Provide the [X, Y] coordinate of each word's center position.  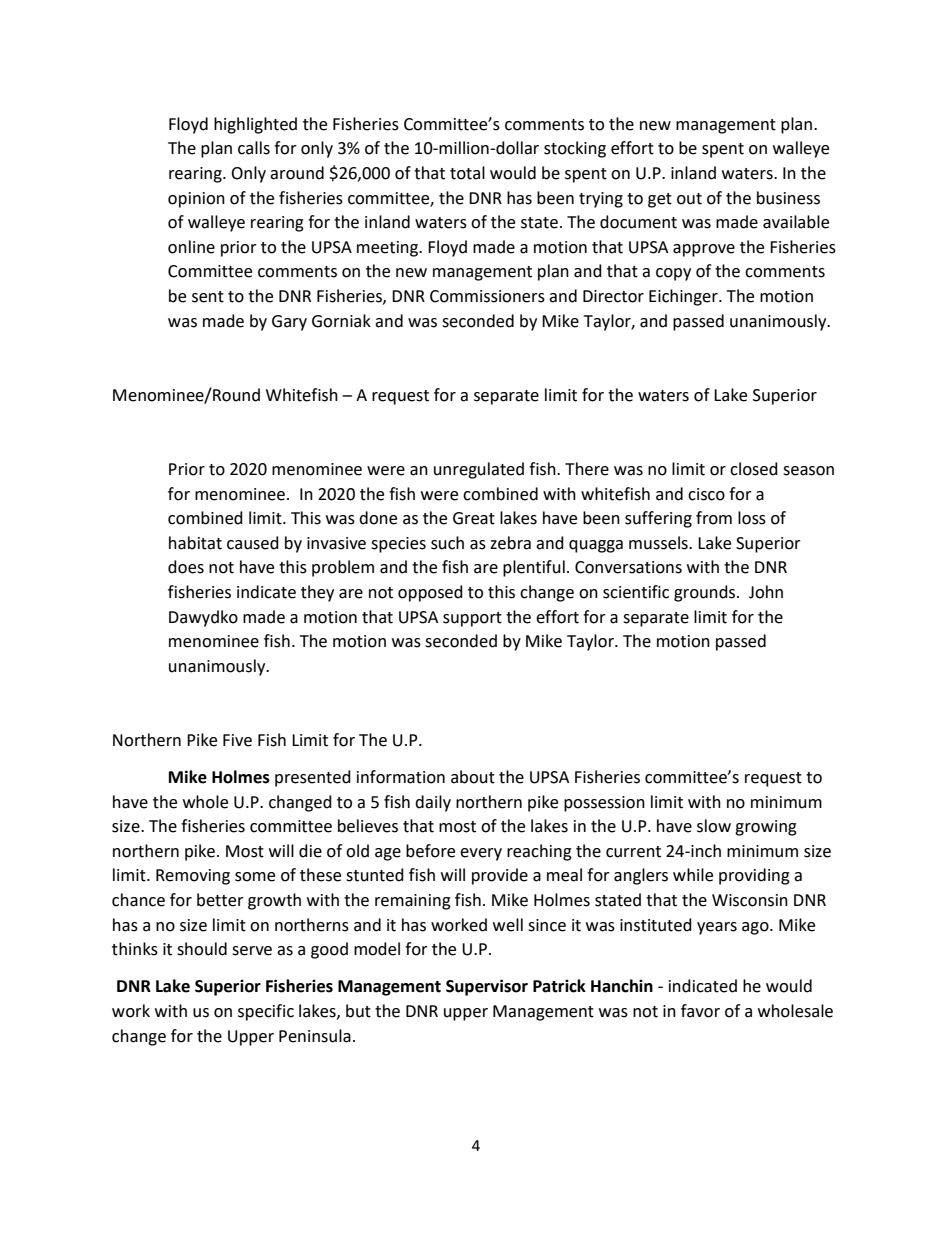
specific [266, 1012]
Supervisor [487, 987]
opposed [430, 593]
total [467, 173]
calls [254, 148]
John [766, 592]
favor [700, 1011]
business [788, 198]
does [186, 567]
